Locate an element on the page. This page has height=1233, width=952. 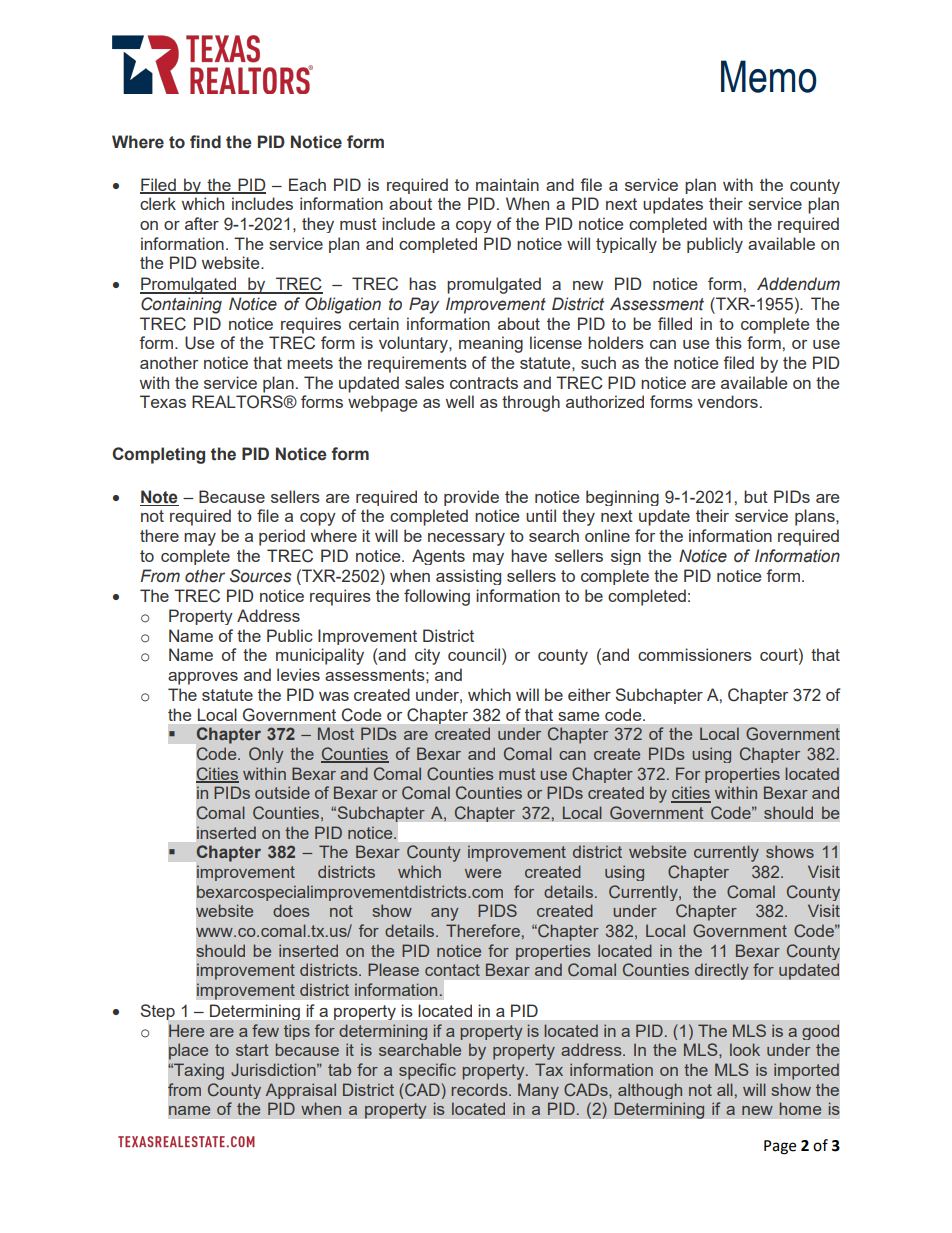
commissioners is located at coordinates (695, 654).
